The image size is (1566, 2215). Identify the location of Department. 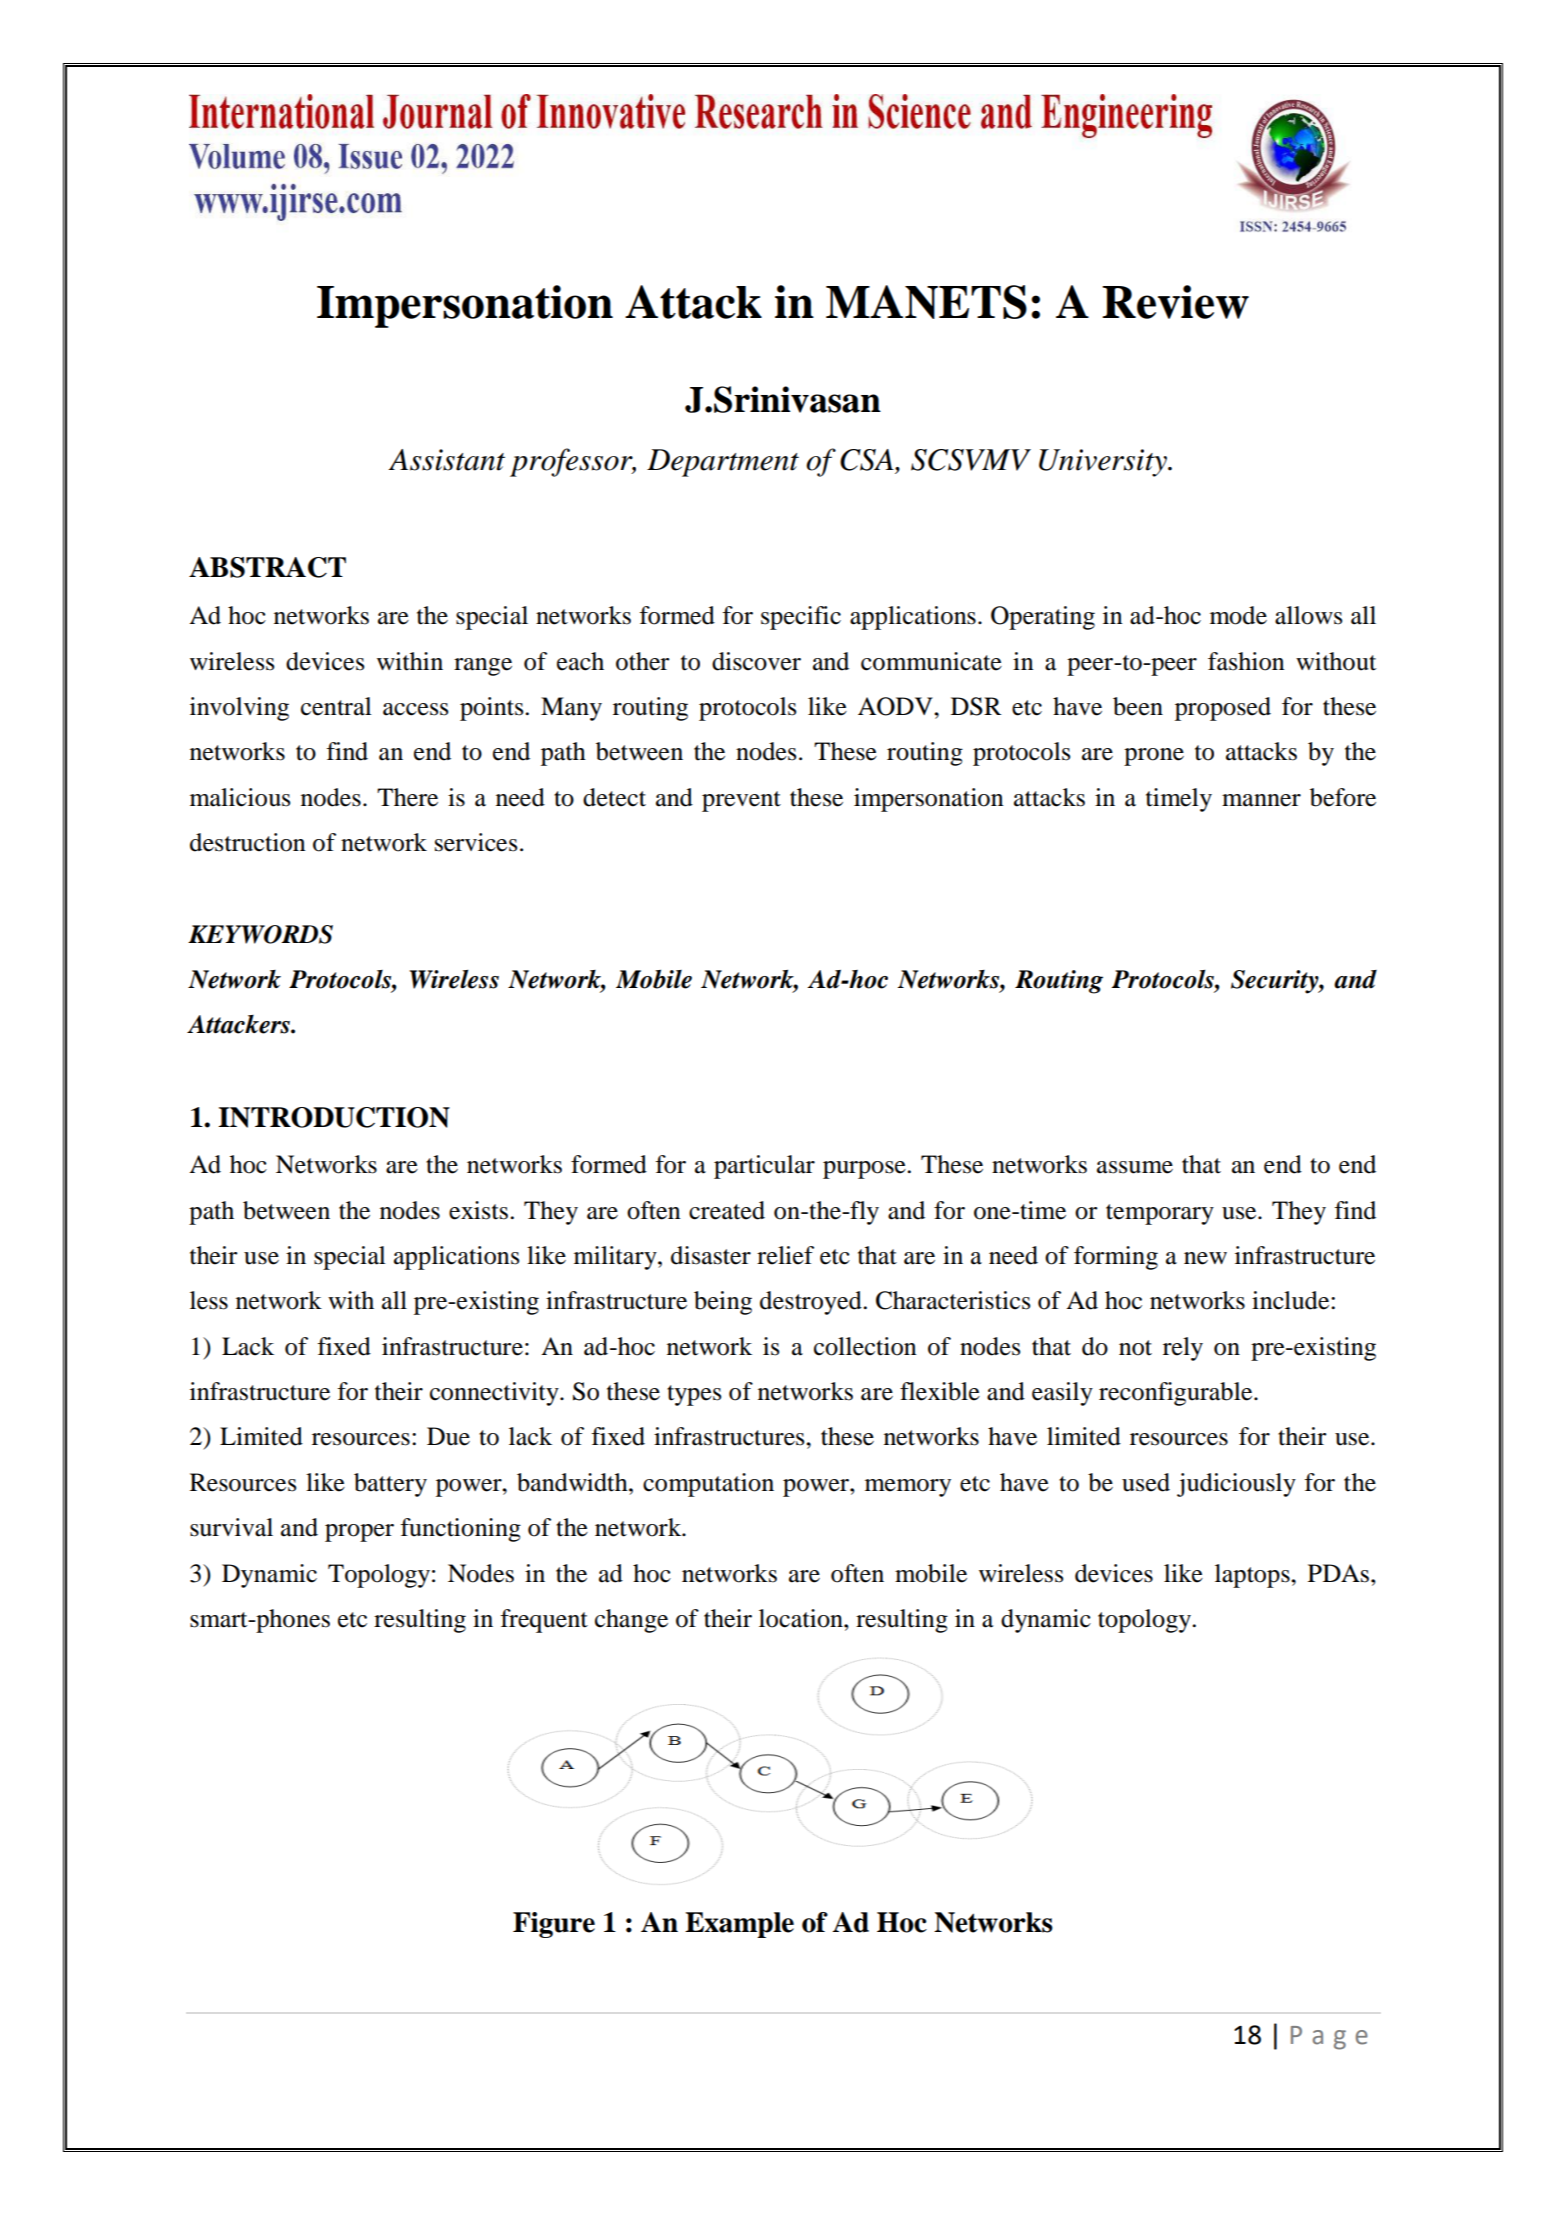
(723, 463).
